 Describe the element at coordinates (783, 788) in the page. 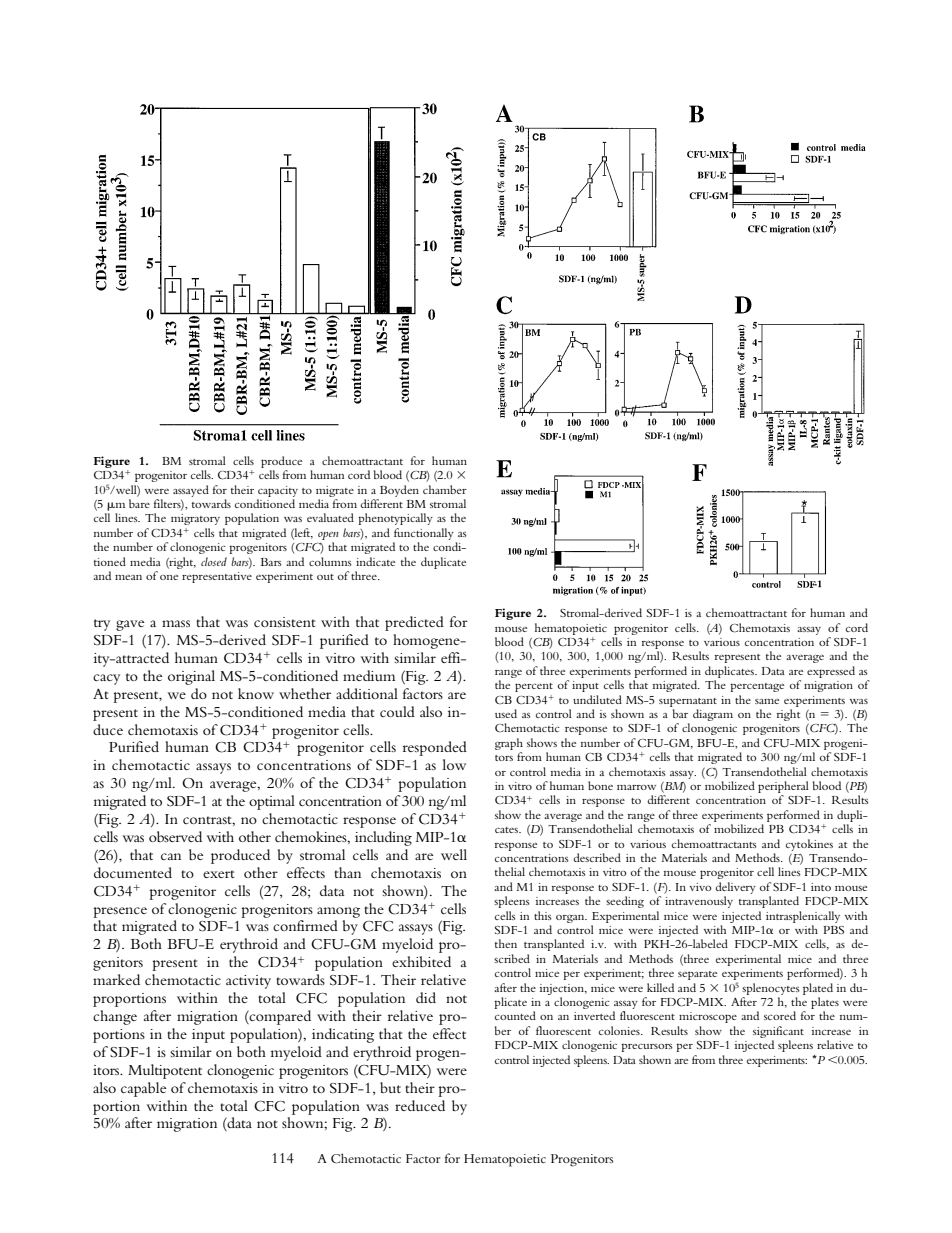

I see `peripheral` at that location.
